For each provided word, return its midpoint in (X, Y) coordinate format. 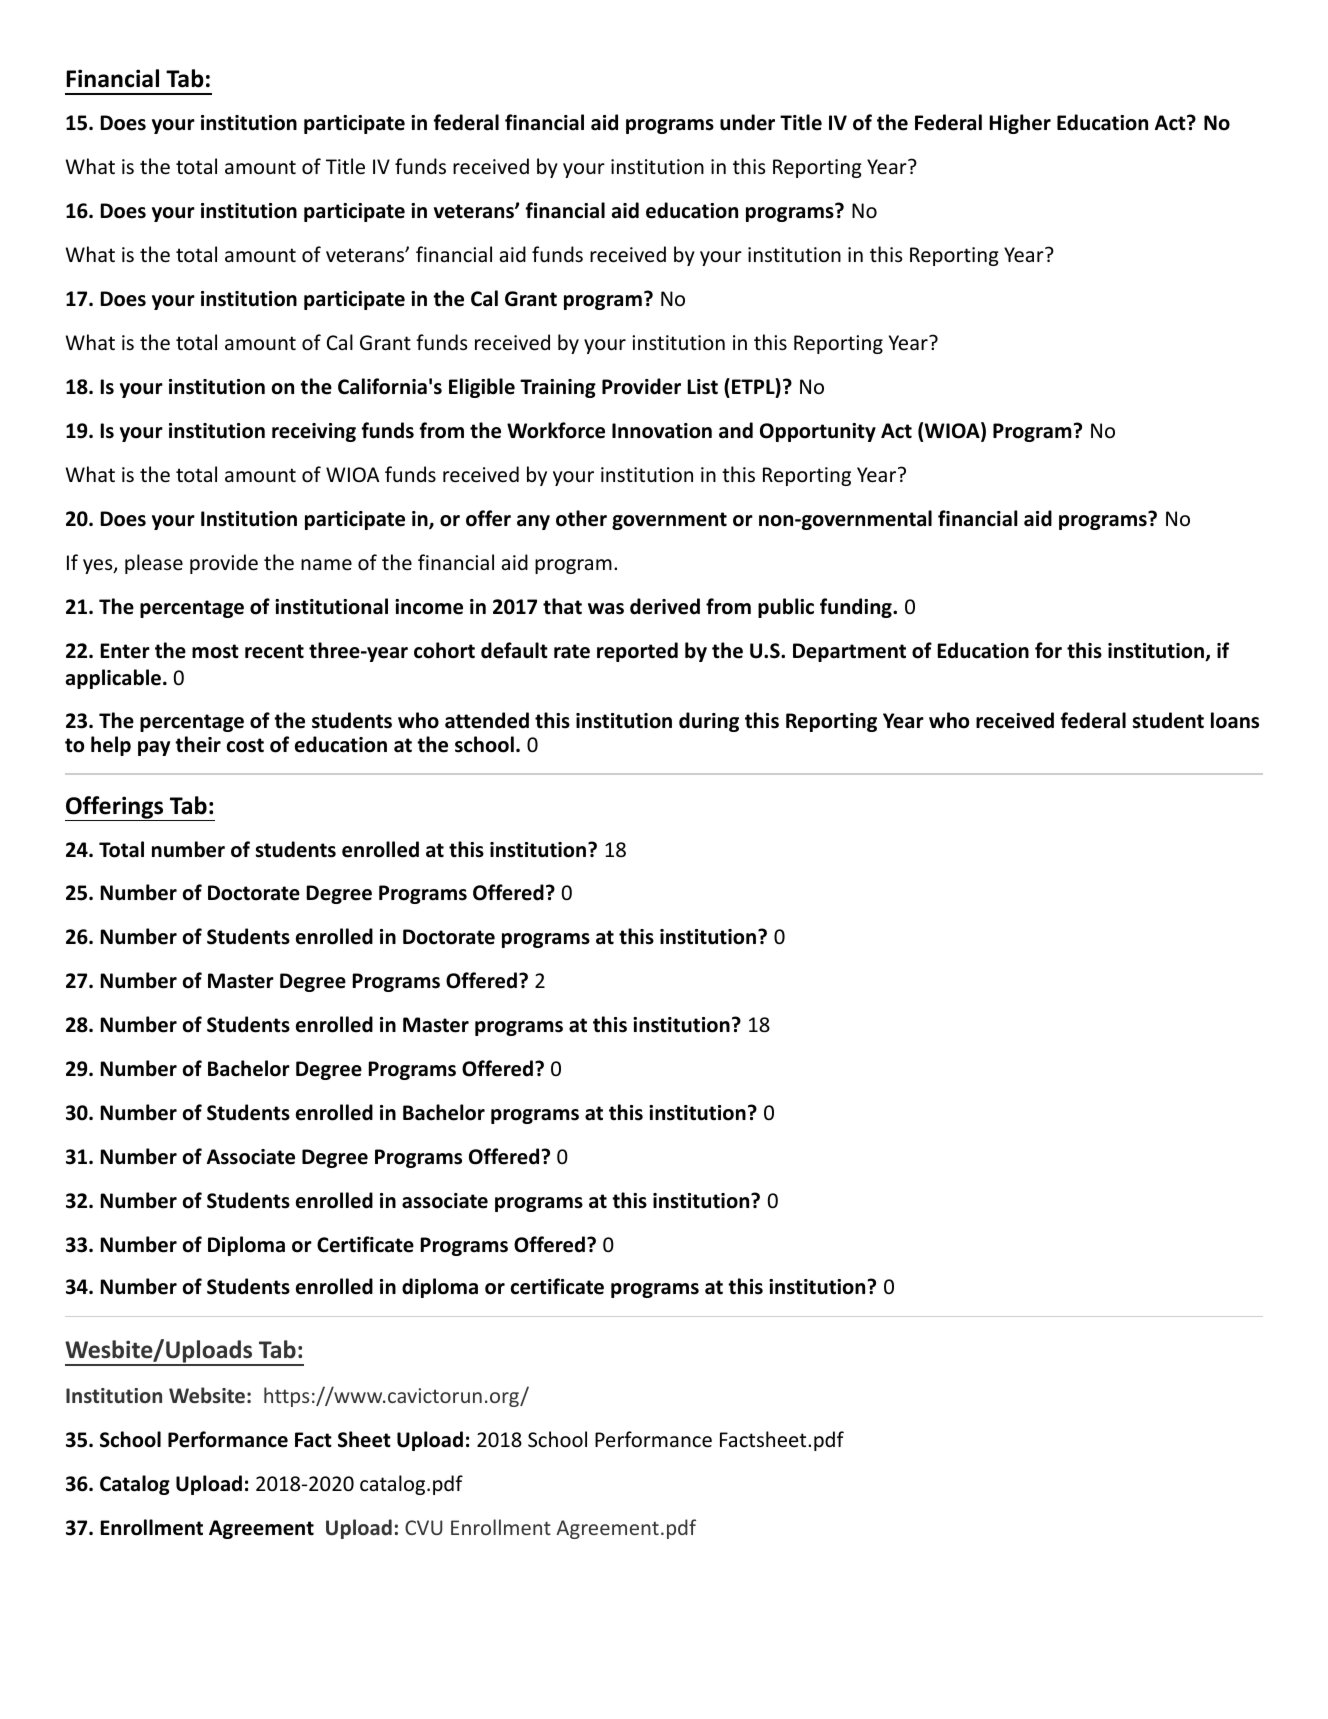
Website (207, 1395)
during (709, 722)
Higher (1020, 124)
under (747, 122)
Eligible (482, 388)
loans (1235, 720)
